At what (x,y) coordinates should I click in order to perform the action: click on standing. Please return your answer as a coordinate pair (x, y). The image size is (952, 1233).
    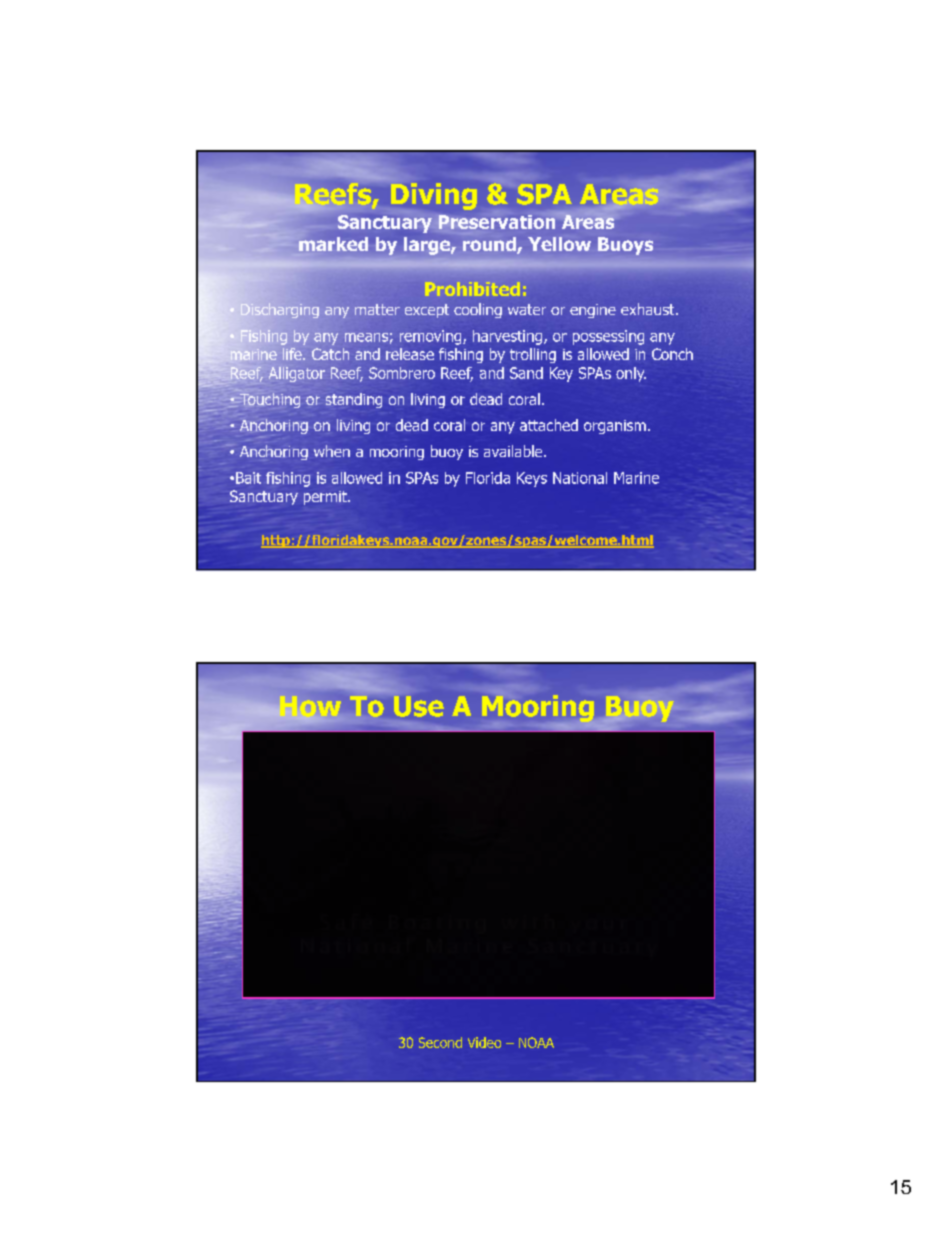
    Looking at the image, I should click on (354, 400).
